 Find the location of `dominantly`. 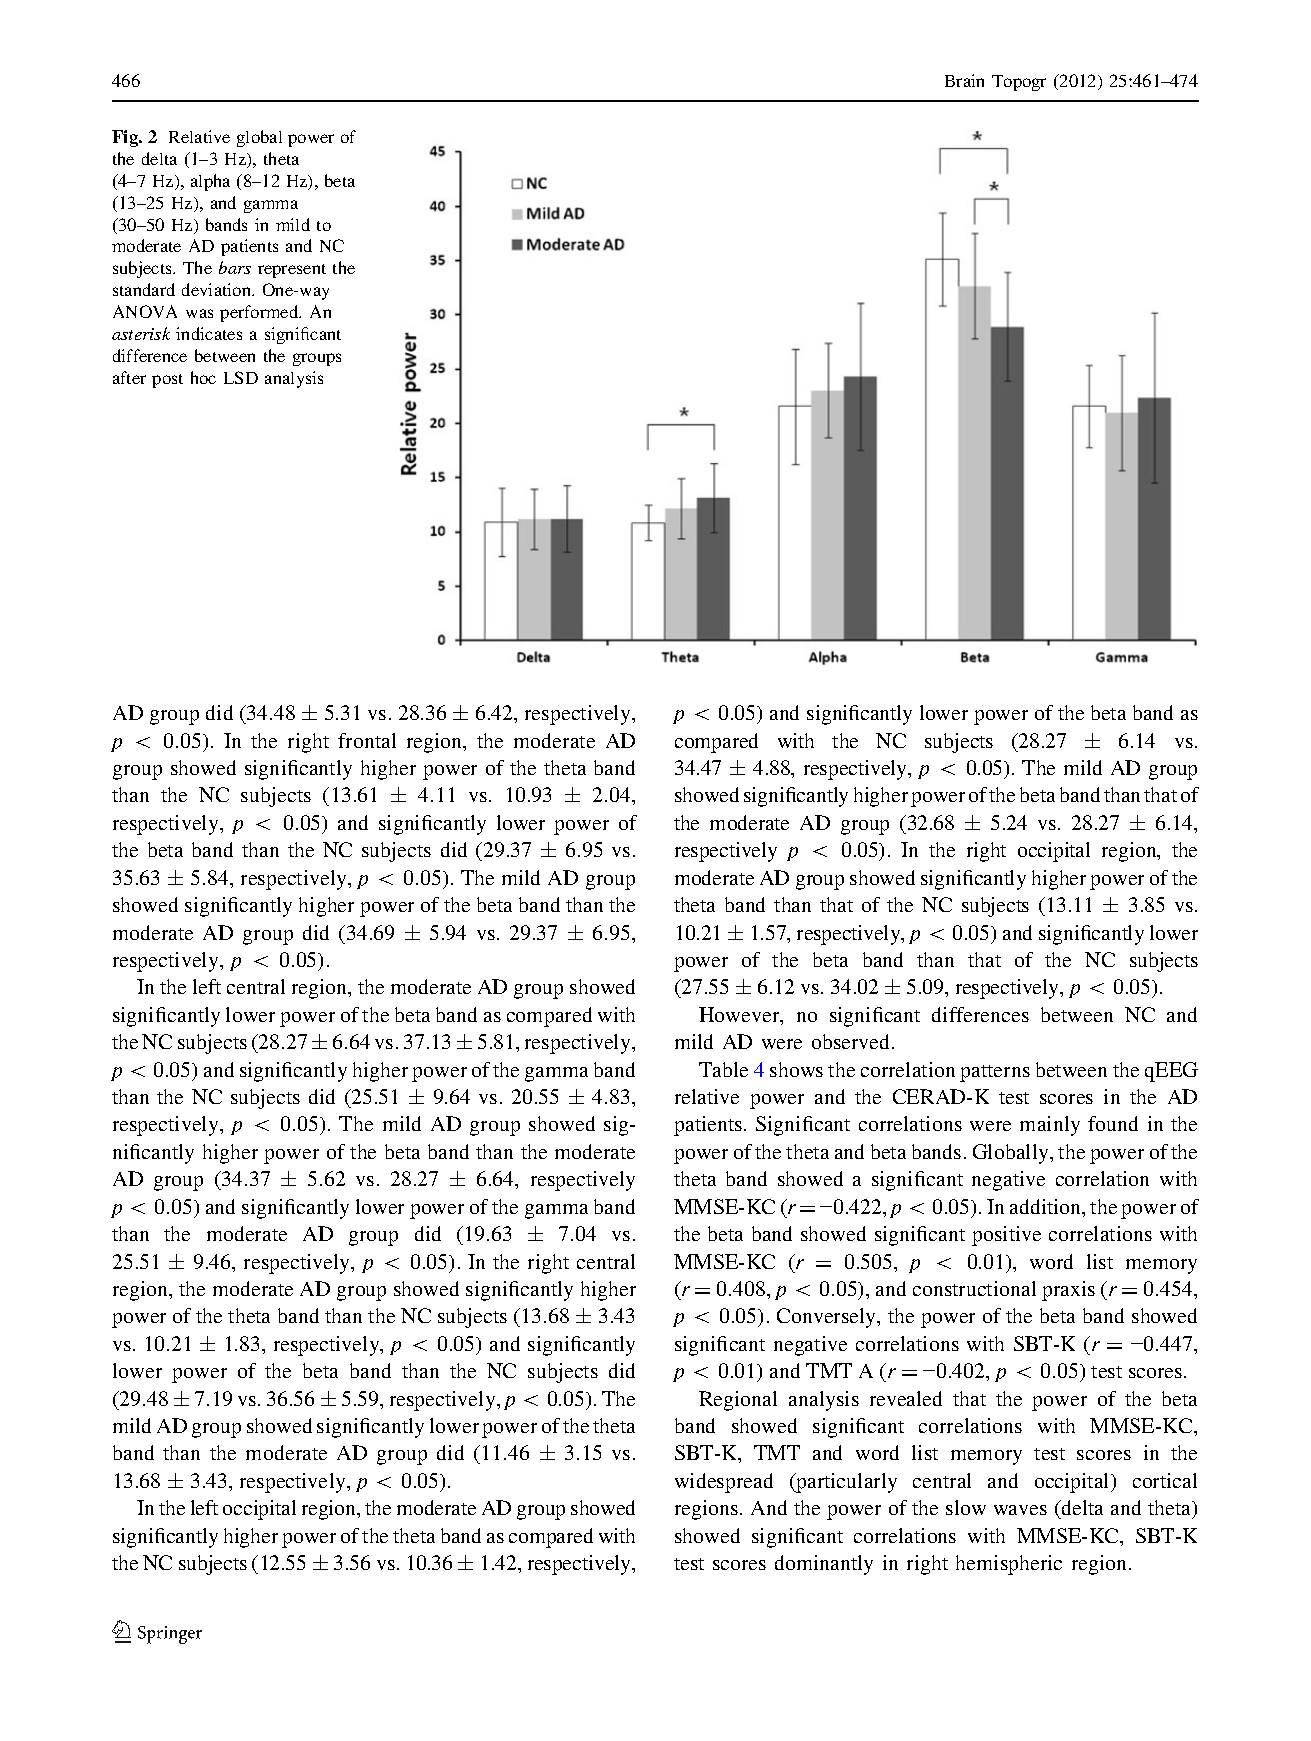

dominantly is located at coordinates (824, 1565).
